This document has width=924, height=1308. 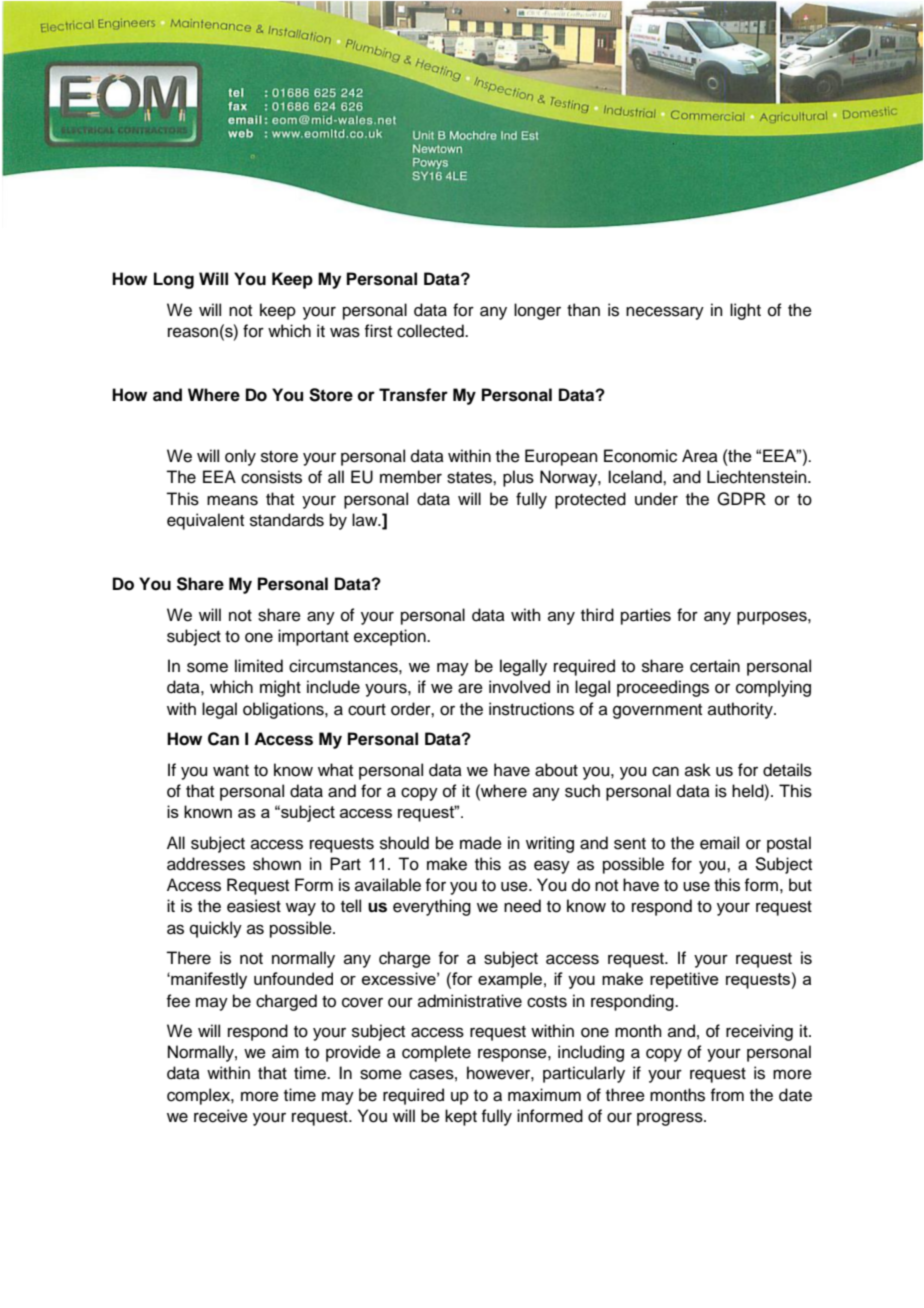 I want to click on kept, so click(x=461, y=1117).
